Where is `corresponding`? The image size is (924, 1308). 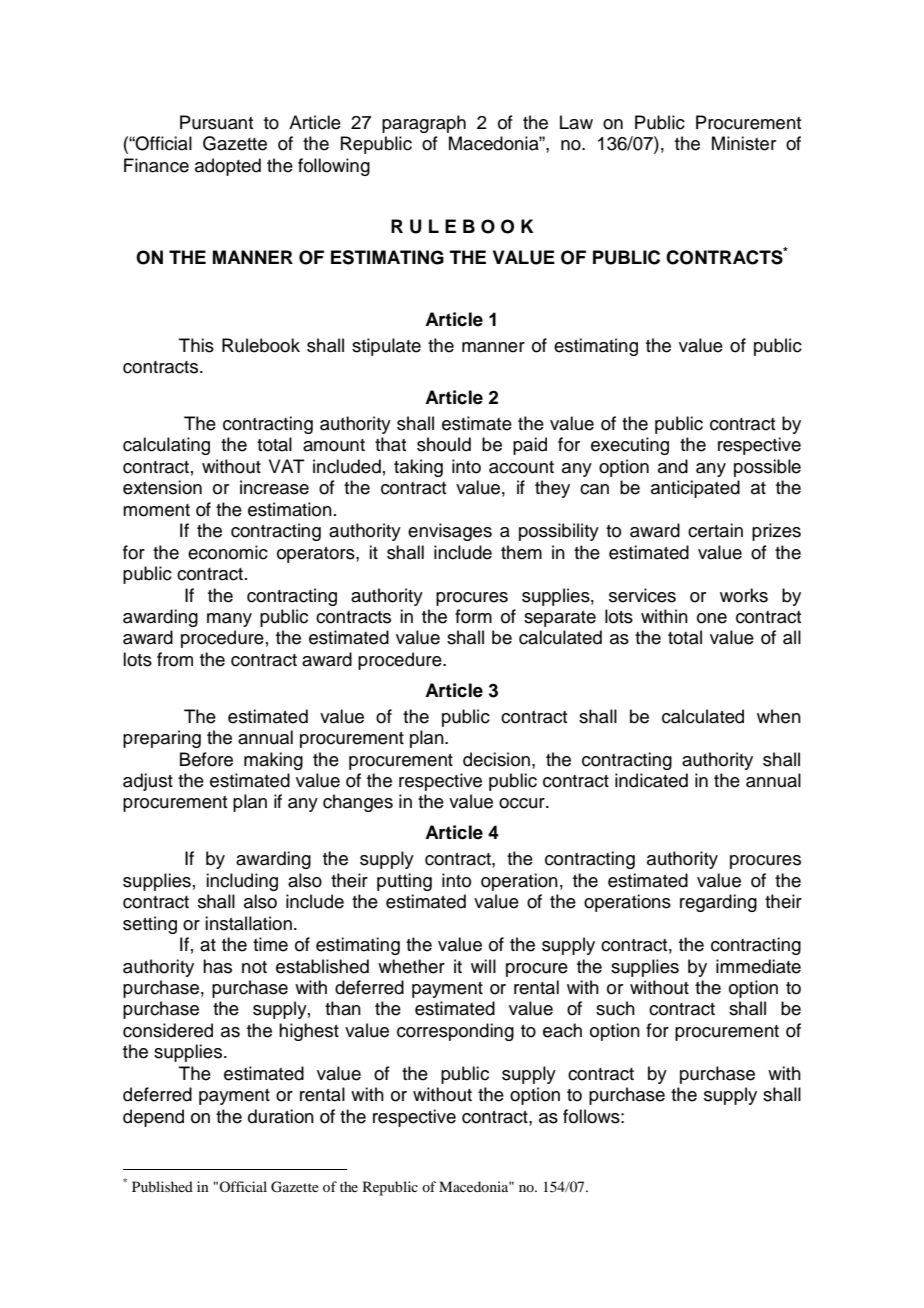 corresponding is located at coordinates (455, 1032).
